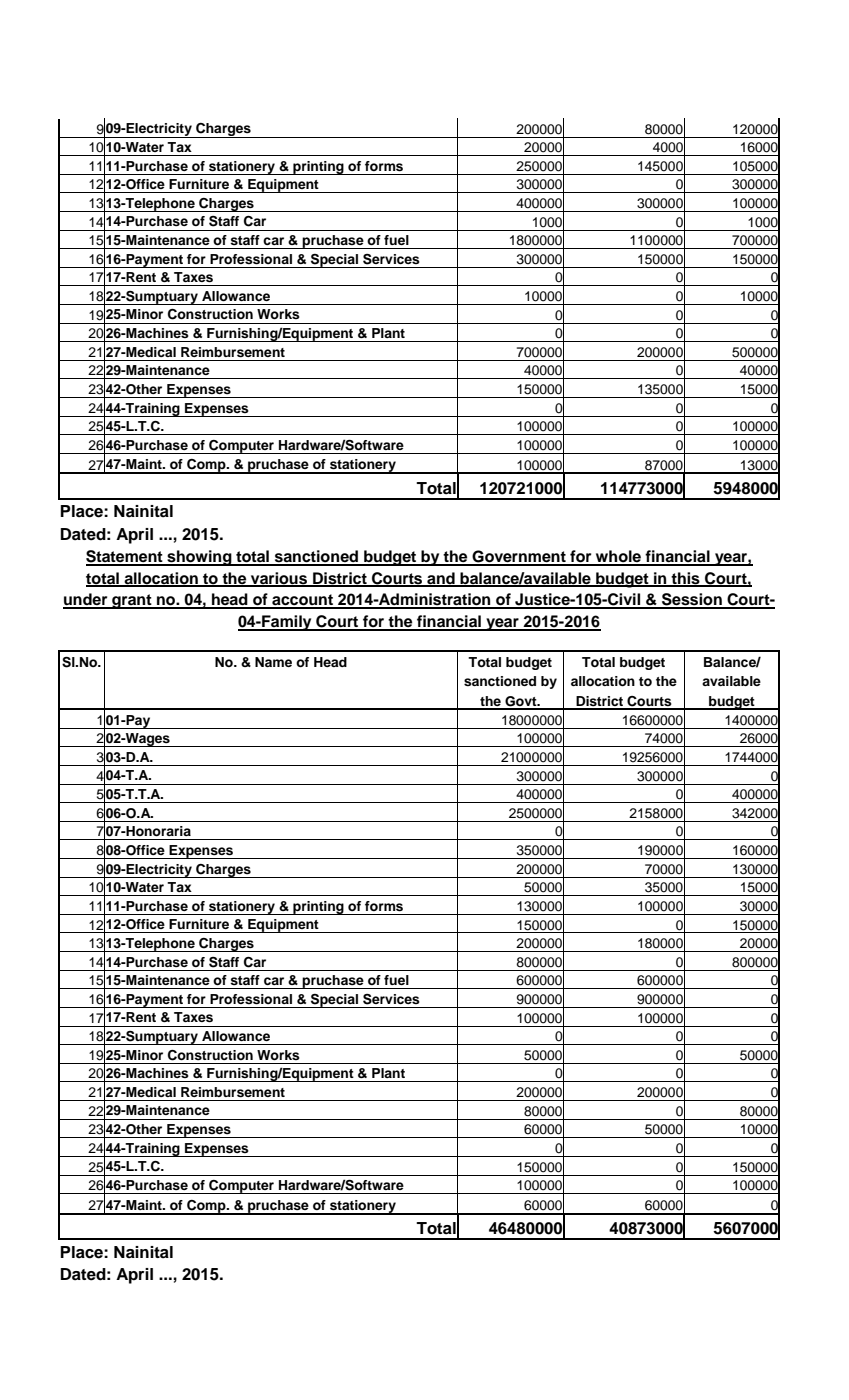 The width and height of the document is (849, 1400). What do you see at coordinates (686, 579) in the document?
I see `this` at bounding box center [686, 579].
